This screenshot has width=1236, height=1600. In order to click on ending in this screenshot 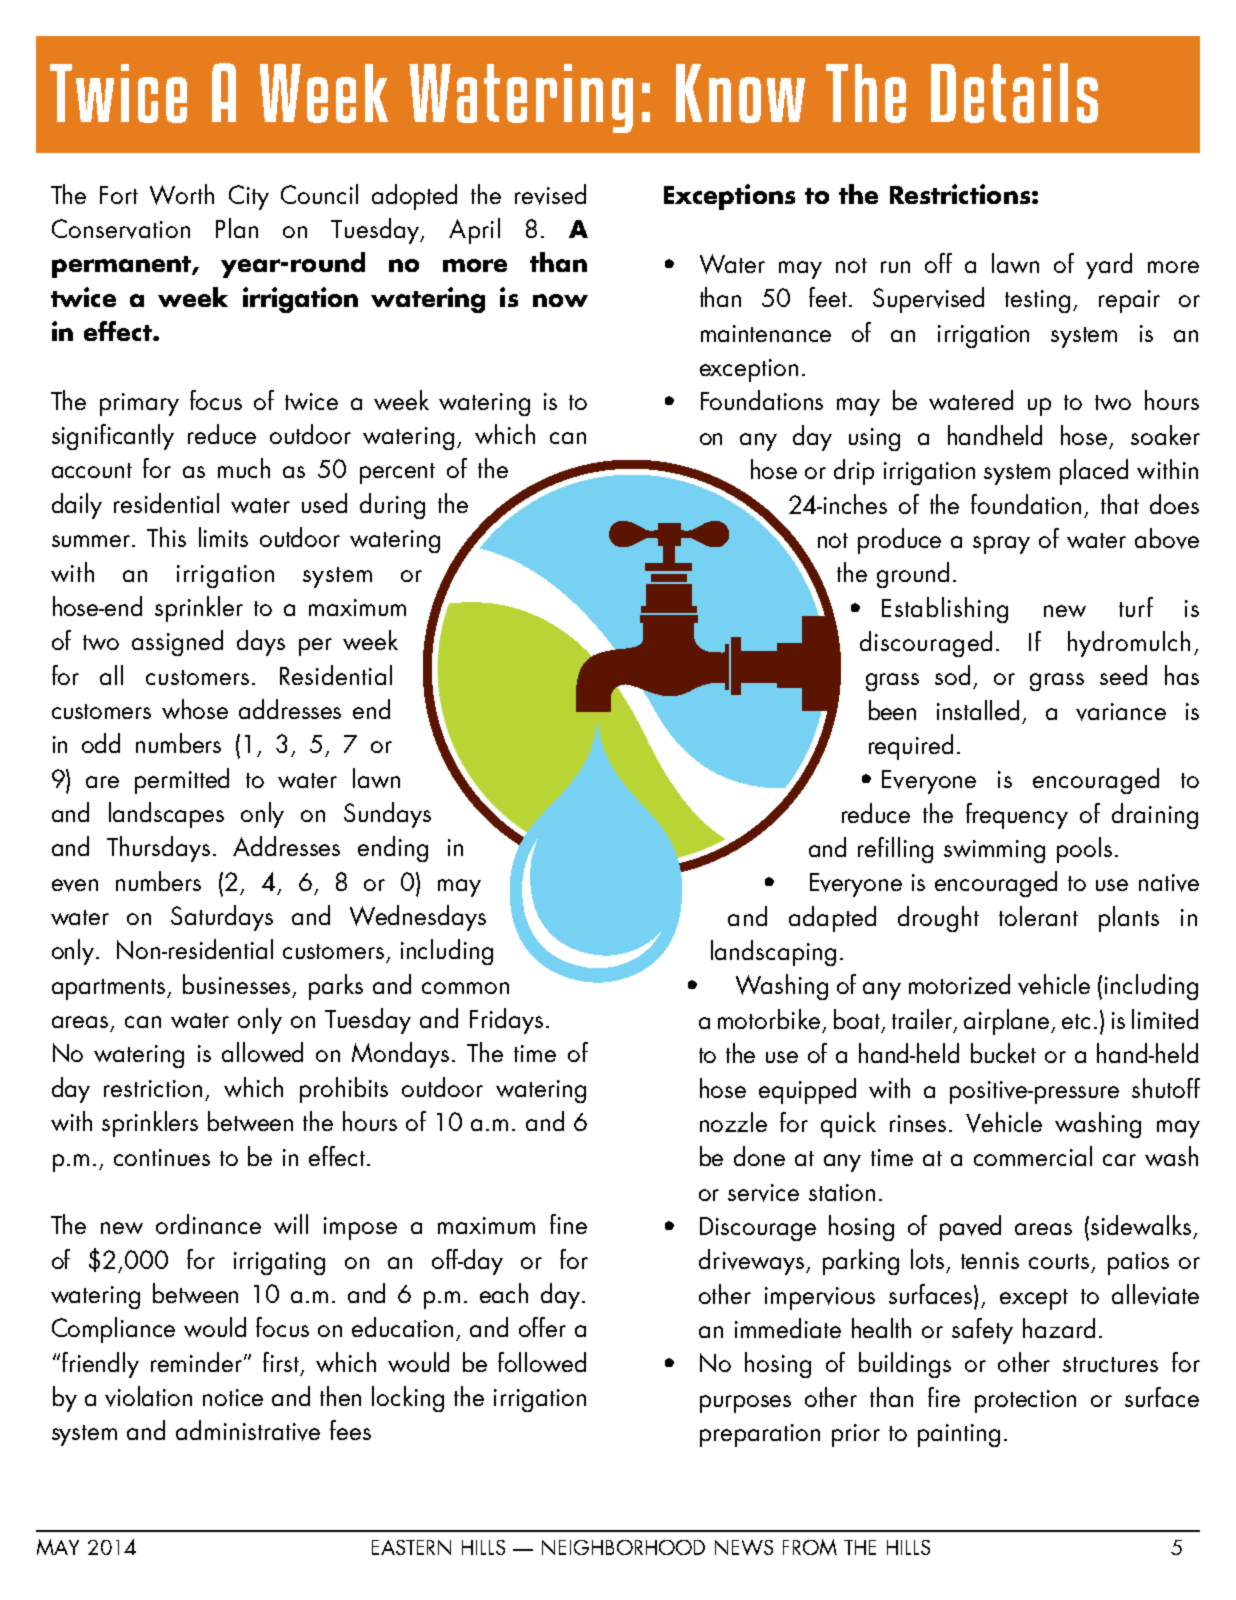, I will do `click(393, 849)`.
